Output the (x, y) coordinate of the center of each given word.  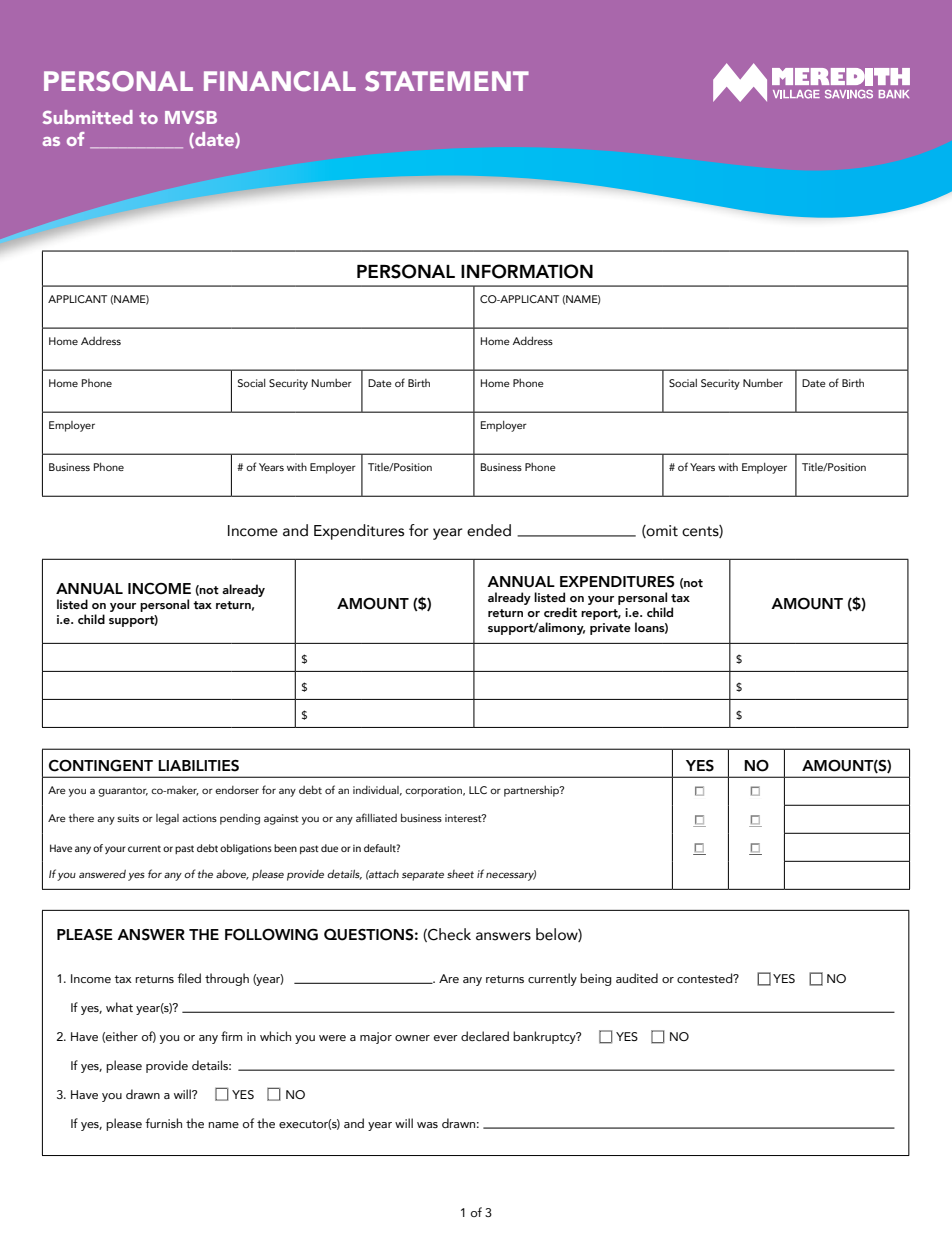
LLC (478, 790)
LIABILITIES (198, 766)
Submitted (88, 117)
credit (560, 612)
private (610, 629)
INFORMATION (527, 271)
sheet (460, 874)
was (427, 1125)
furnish (163, 1123)
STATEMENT (447, 81)
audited (637, 978)
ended (489, 530)
